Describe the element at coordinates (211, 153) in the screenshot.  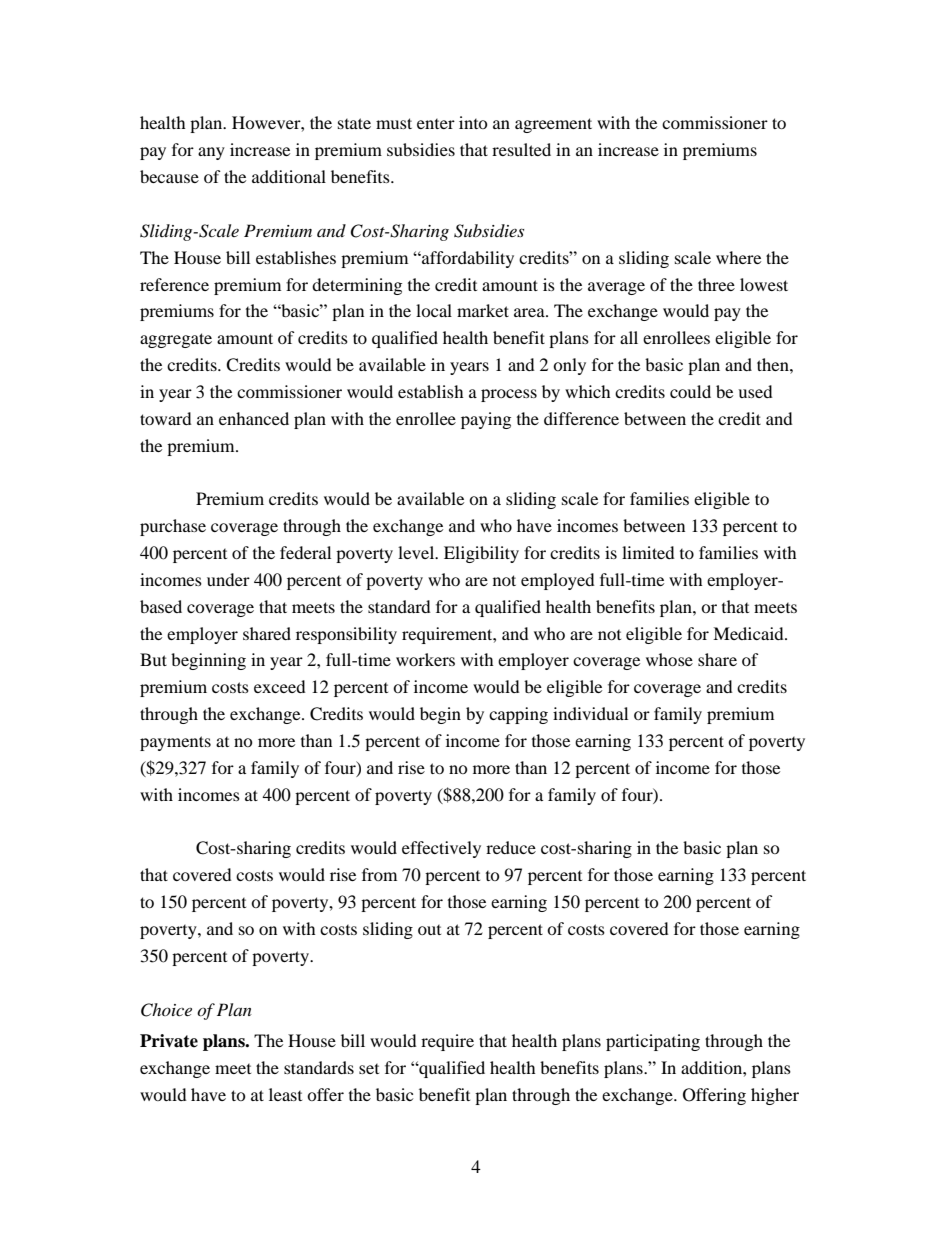
I see `any` at that location.
